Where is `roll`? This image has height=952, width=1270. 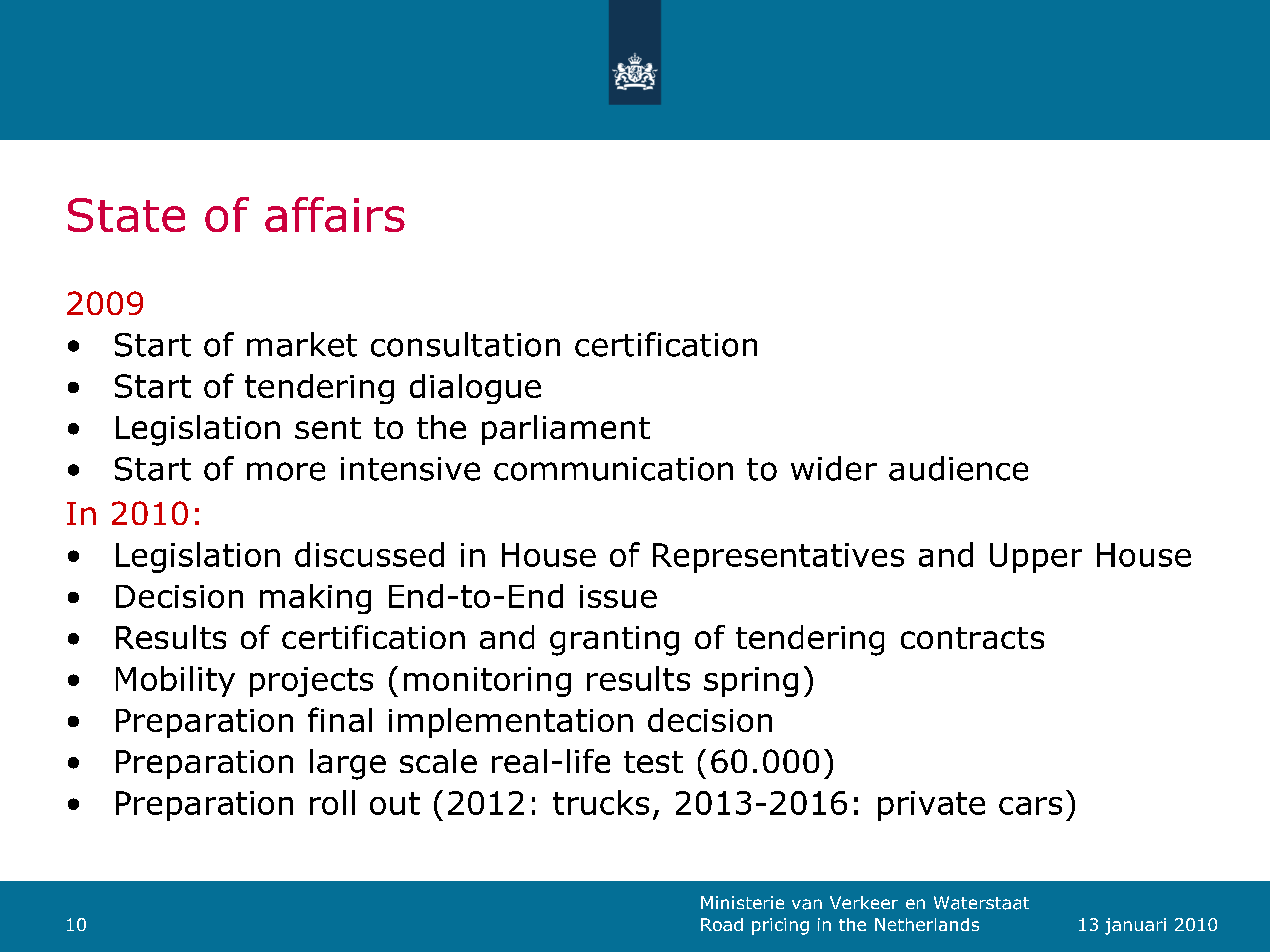 roll is located at coordinates (332, 802).
